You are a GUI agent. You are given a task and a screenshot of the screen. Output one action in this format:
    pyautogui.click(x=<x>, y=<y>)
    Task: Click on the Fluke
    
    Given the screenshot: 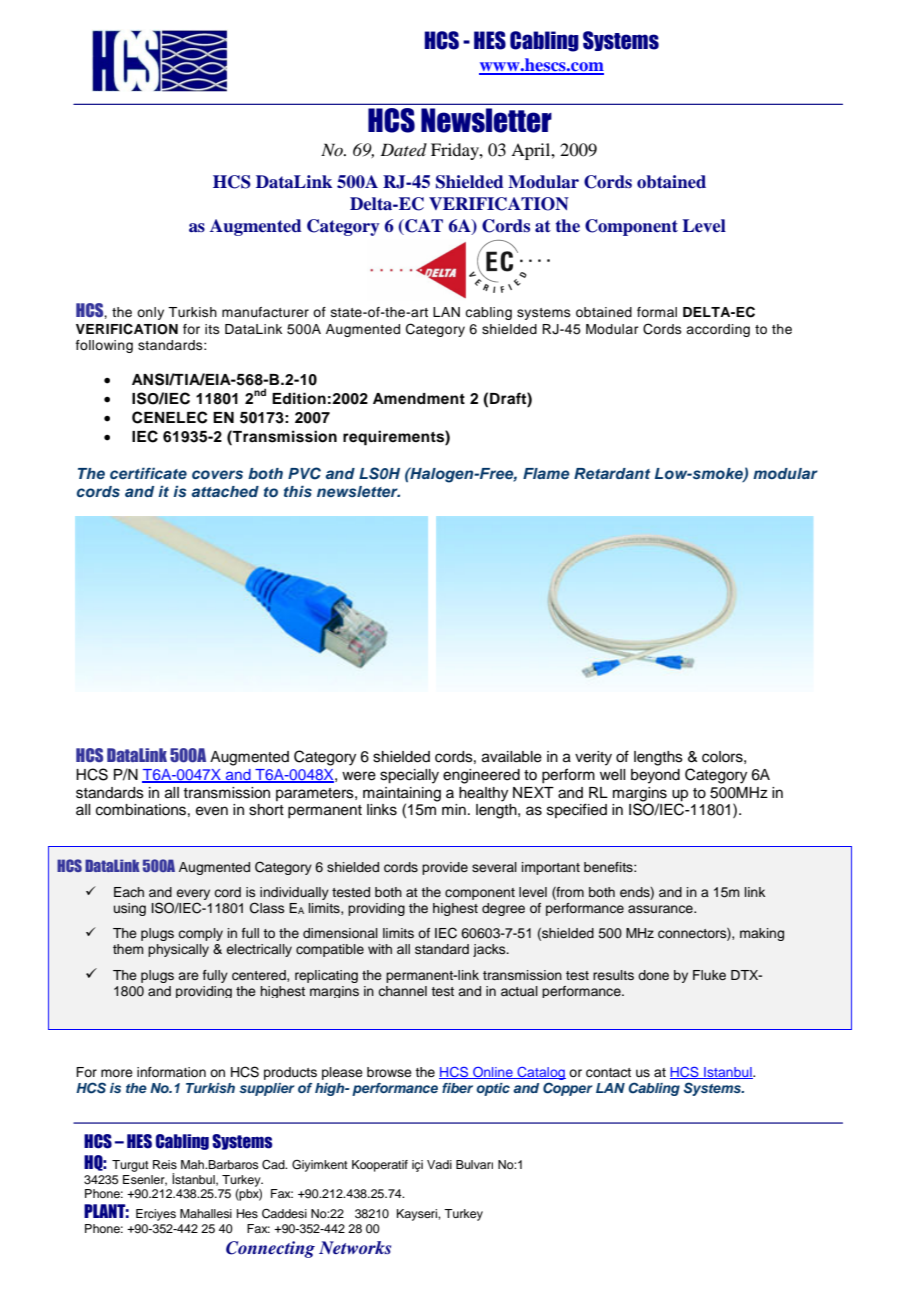 What is the action you would take?
    pyautogui.click(x=709, y=975)
